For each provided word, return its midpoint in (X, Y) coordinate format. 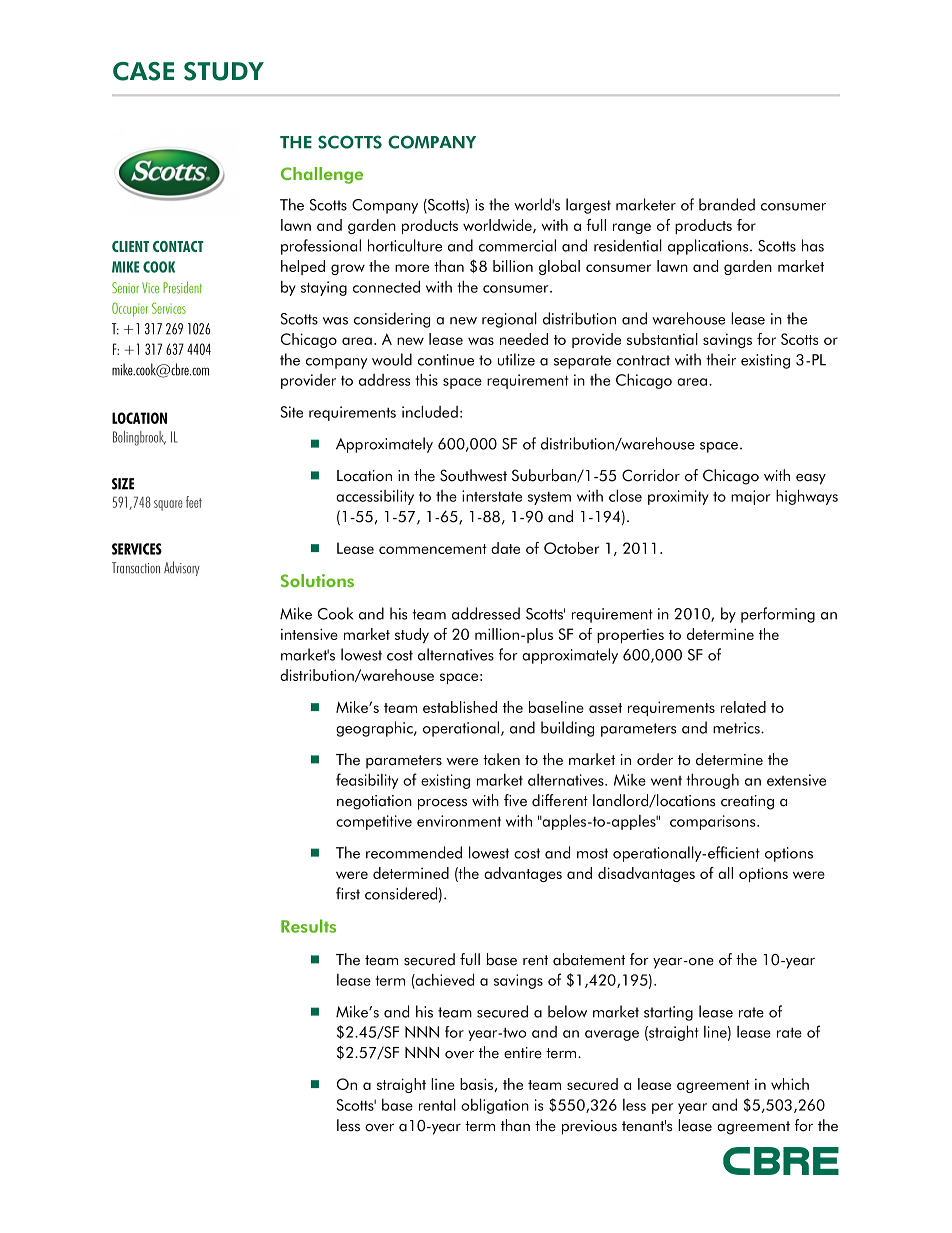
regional (509, 320)
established (460, 707)
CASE (143, 71)
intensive (309, 634)
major (750, 497)
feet (194, 502)
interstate (492, 496)
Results (308, 926)
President (182, 287)
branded (727, 204)
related (743, 707)
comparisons (714, 822)
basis (476, 1084)
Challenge (322, 175)
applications (709, 247)
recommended (414, 852)
